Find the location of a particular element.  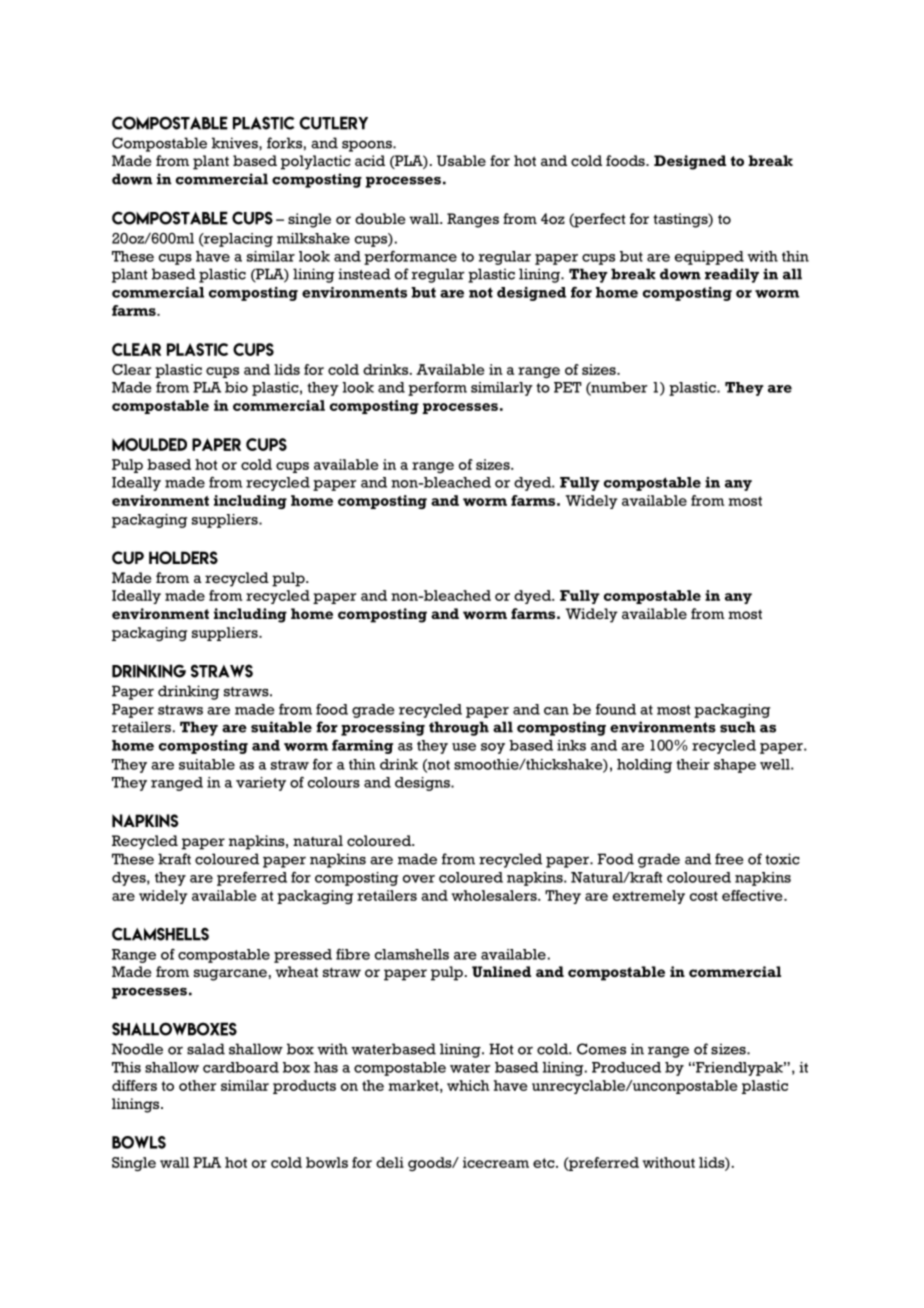

icecream is located at coordinates (496, 1162).
